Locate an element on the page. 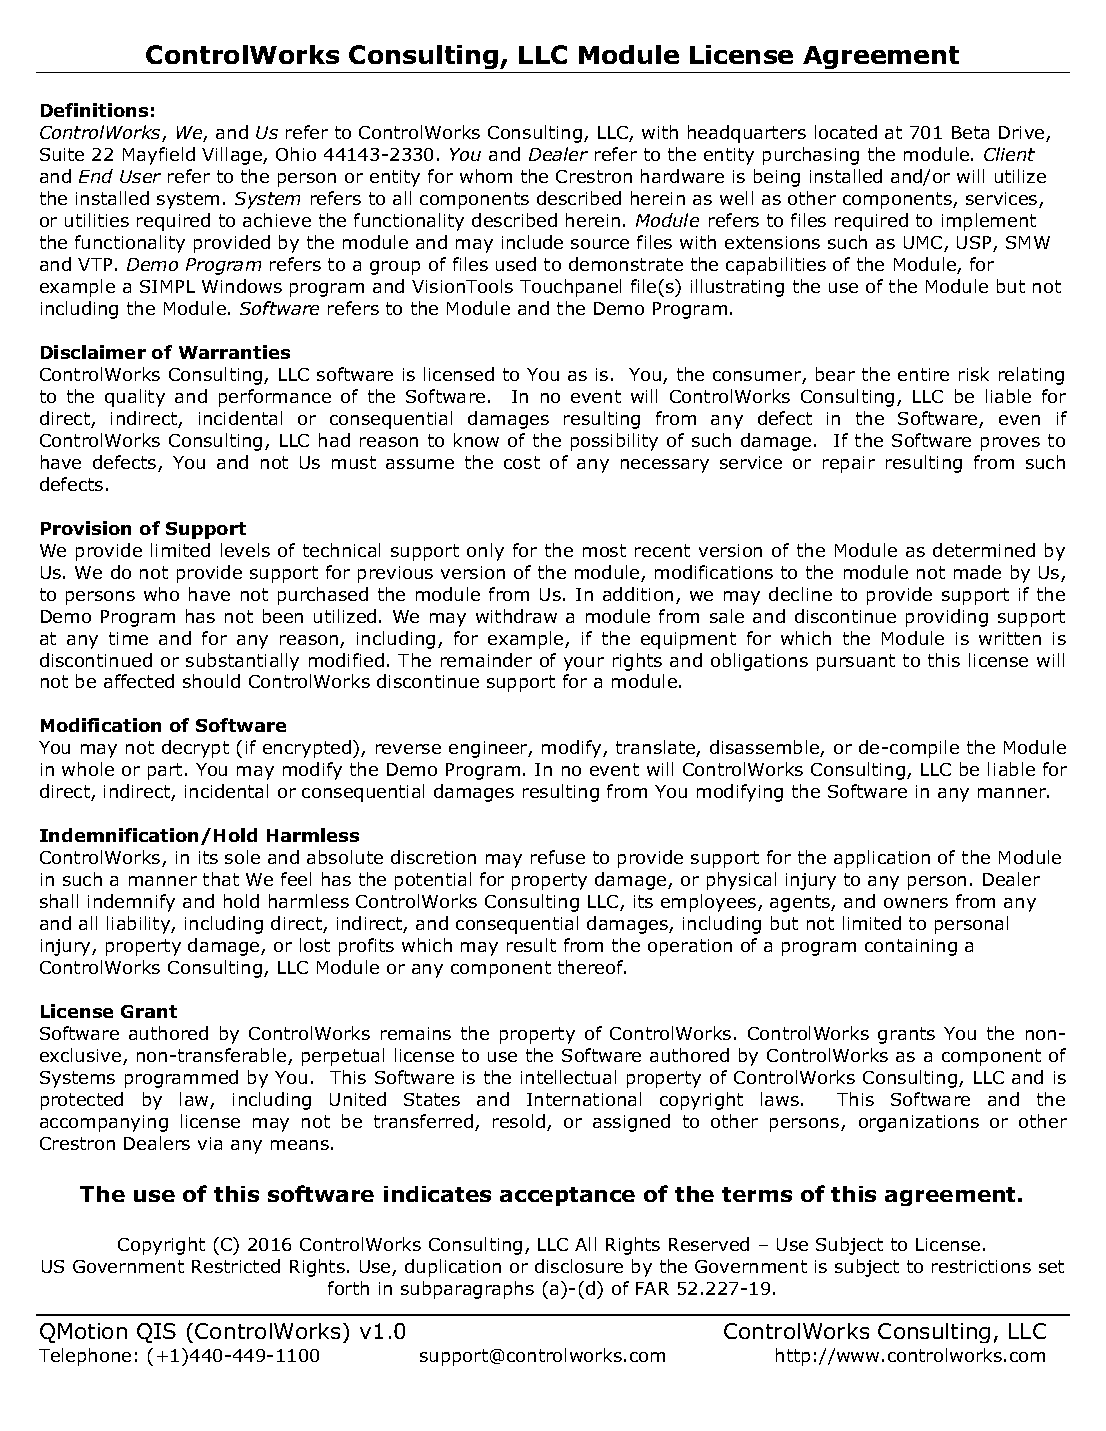 The height and width of the page is (1431, 1106). refuse is located at coordinates (558, 857).
